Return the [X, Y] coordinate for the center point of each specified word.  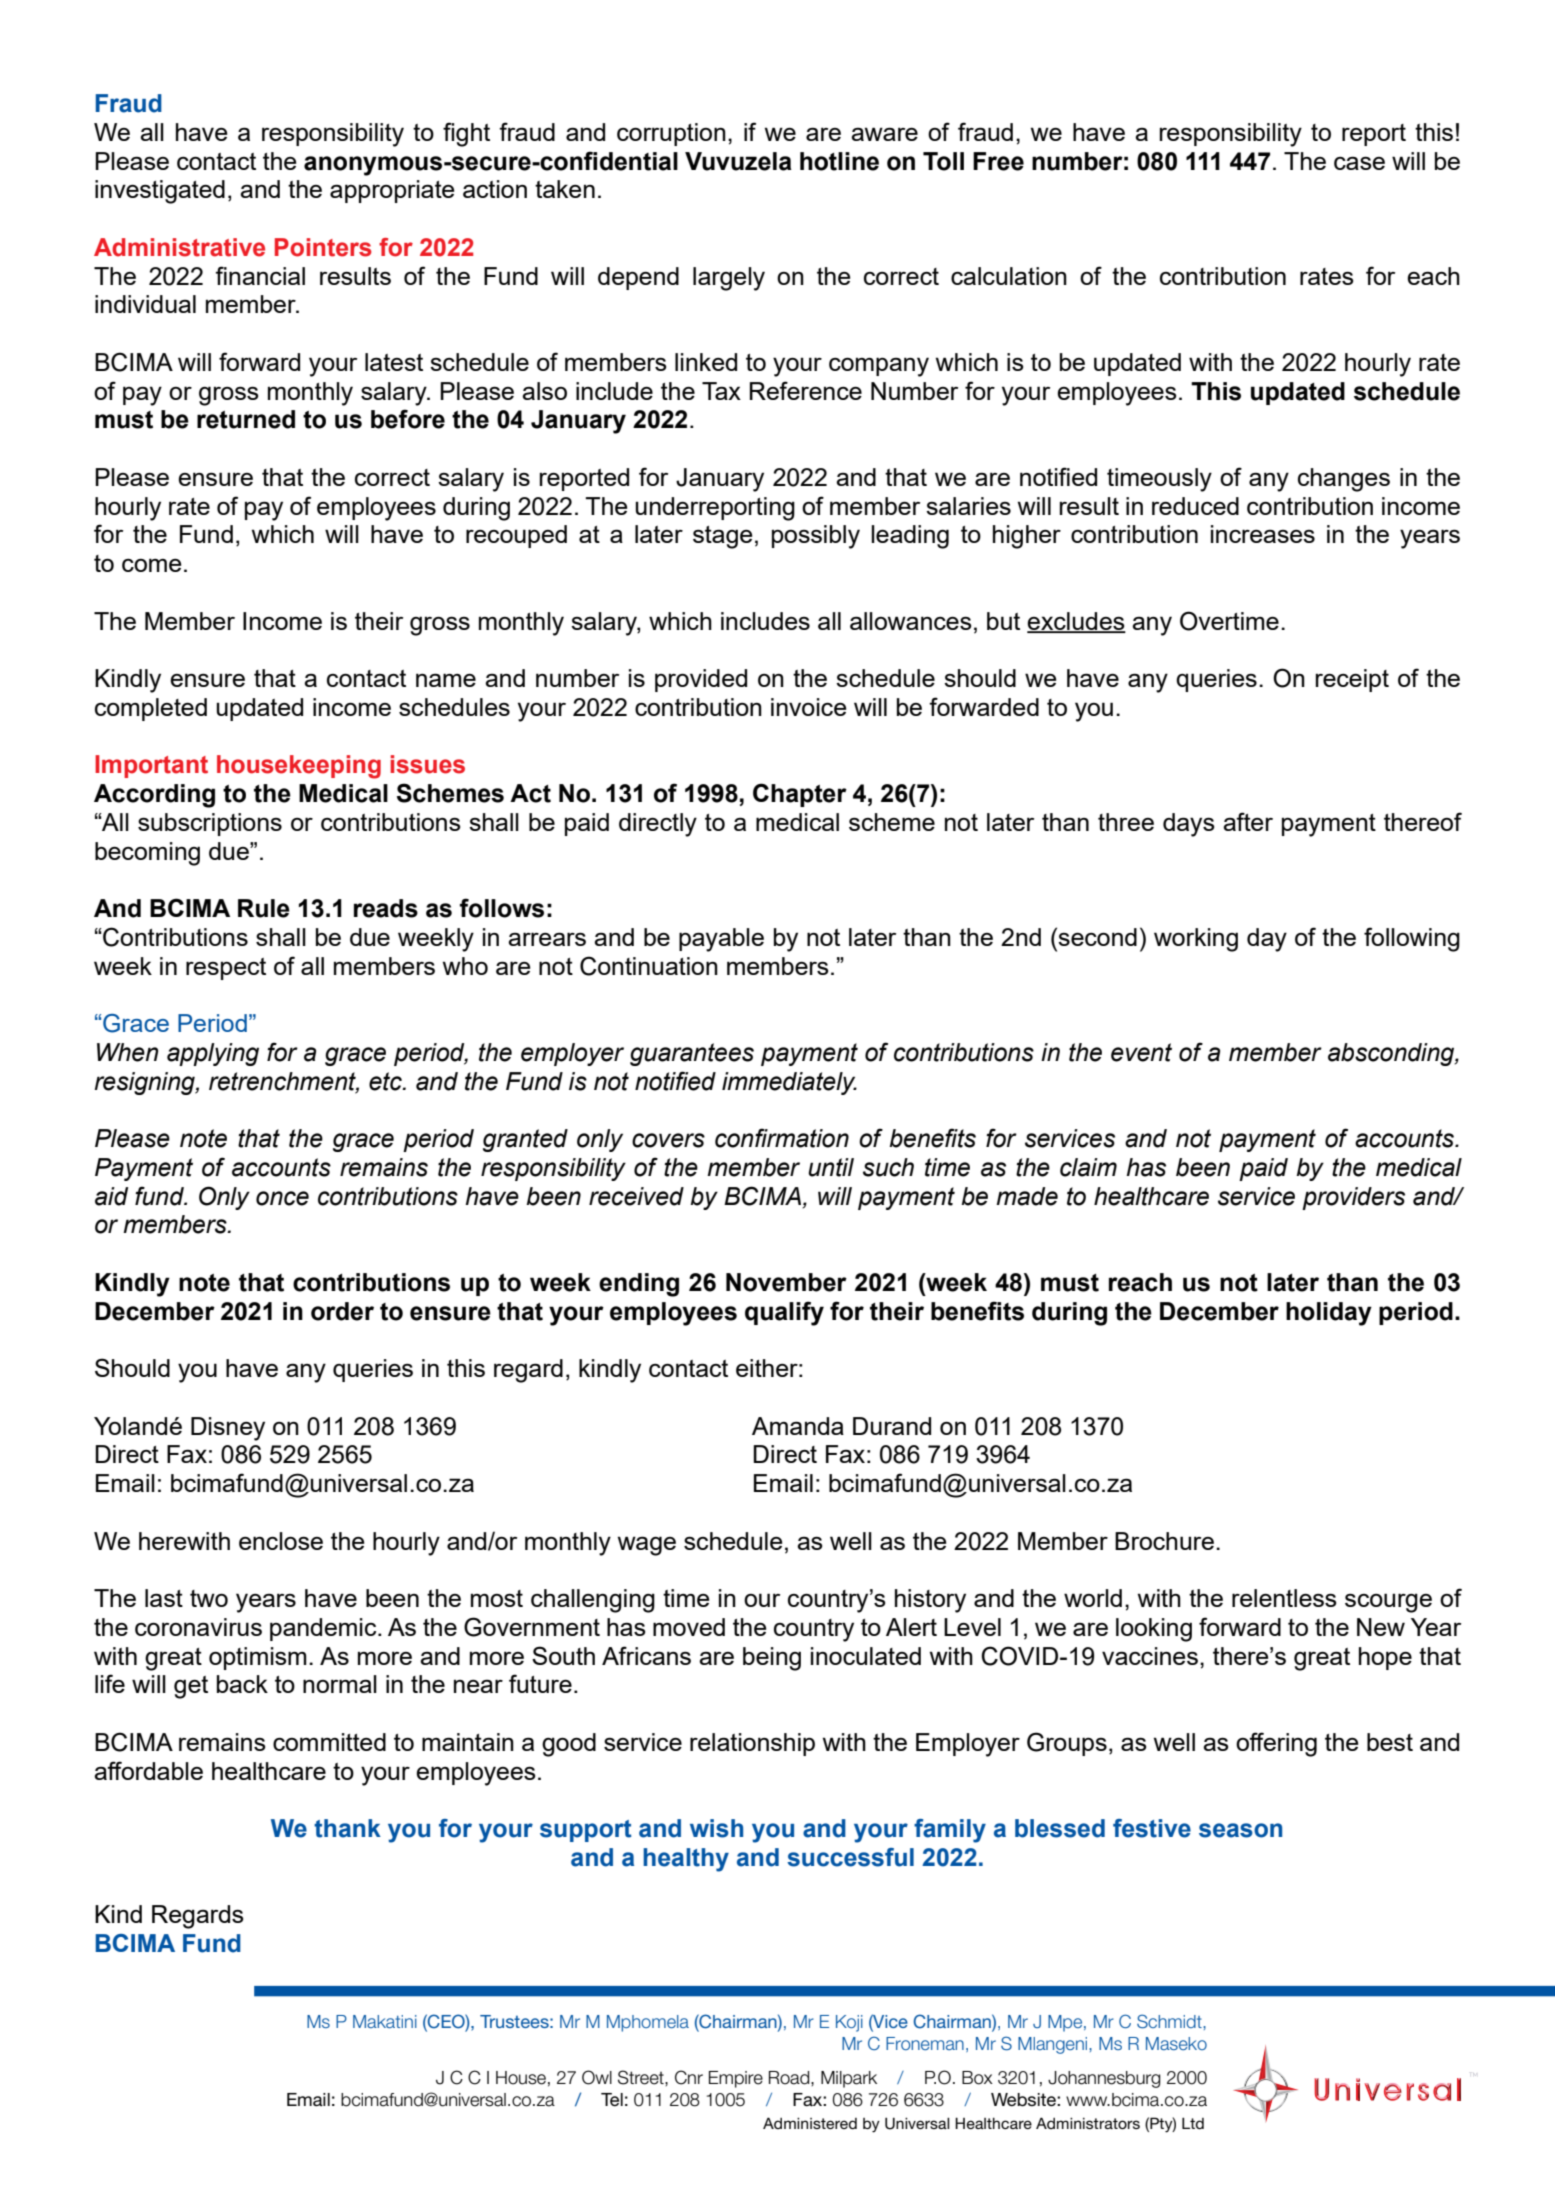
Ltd [1193, 2123]
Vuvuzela [738, 161]
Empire [736, 2079]
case [1359, 163]
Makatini [385, 2021]
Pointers [323, 247]
